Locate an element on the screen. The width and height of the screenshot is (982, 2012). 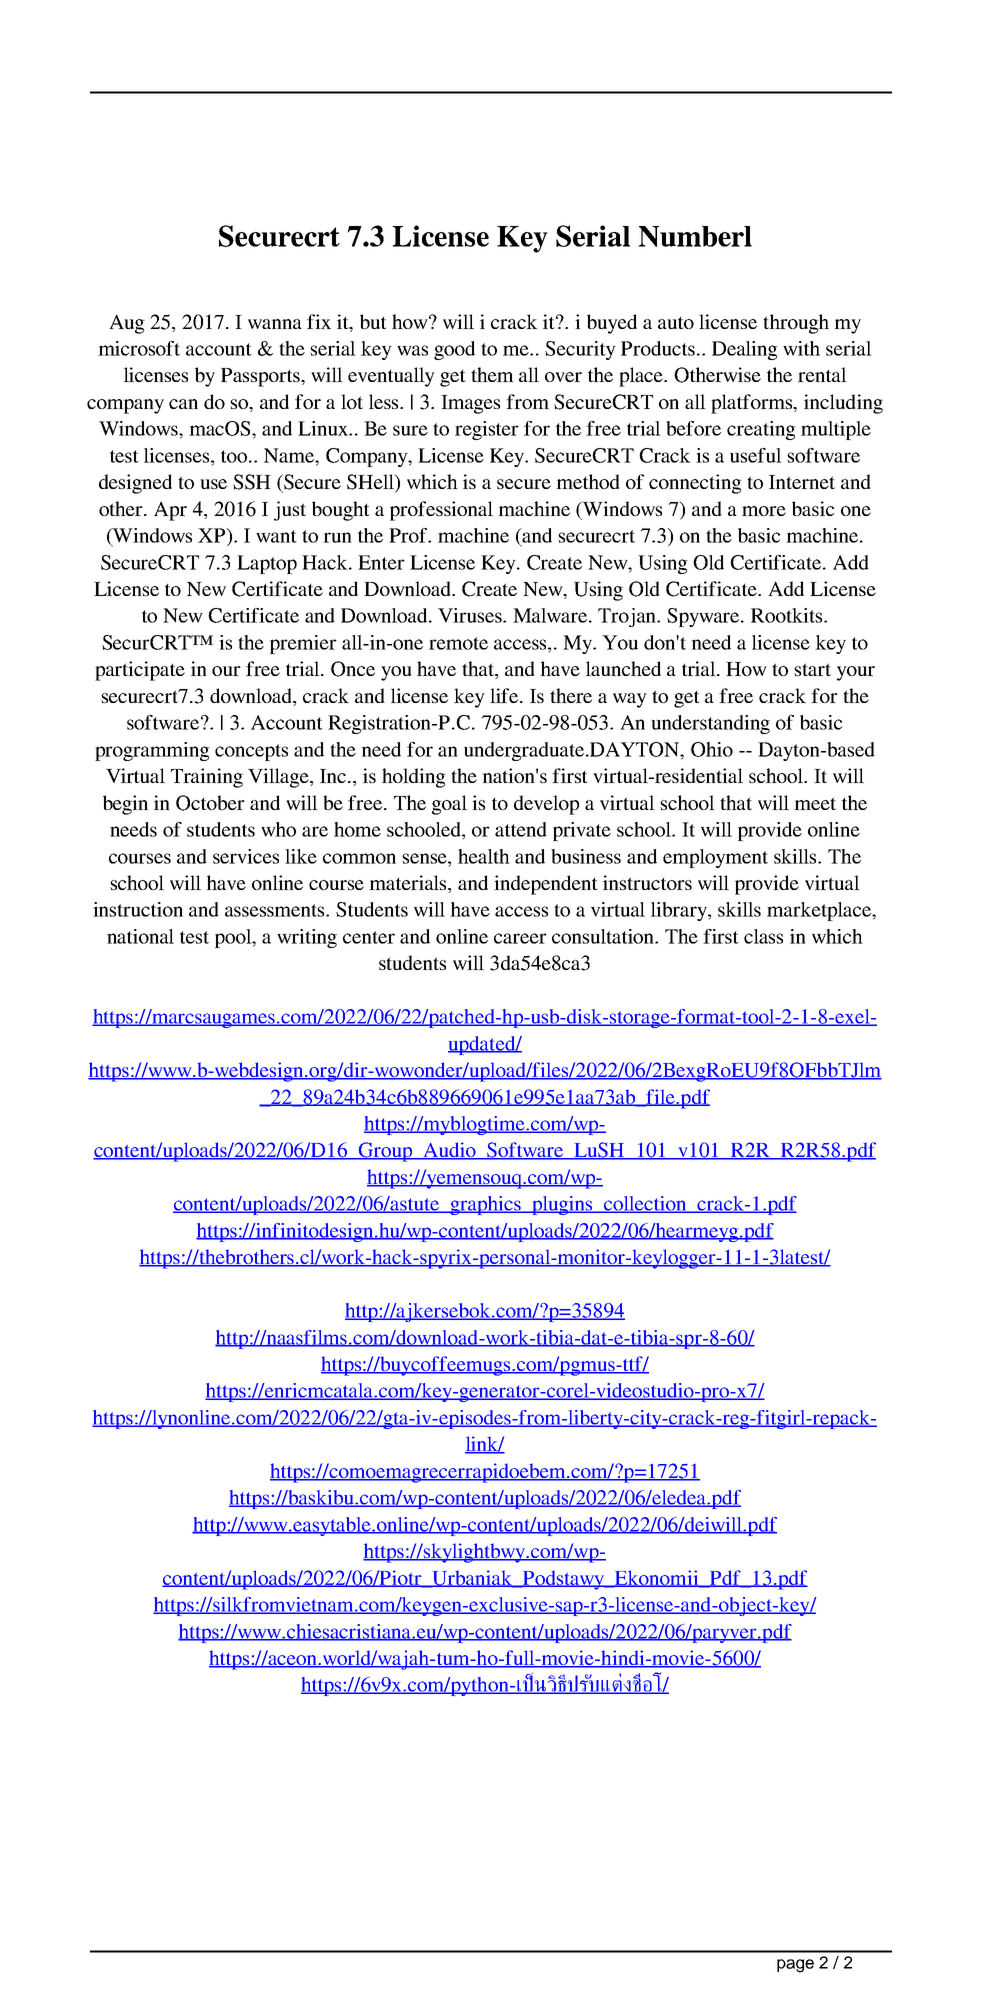
writing is located at coordinates (307, 938).
